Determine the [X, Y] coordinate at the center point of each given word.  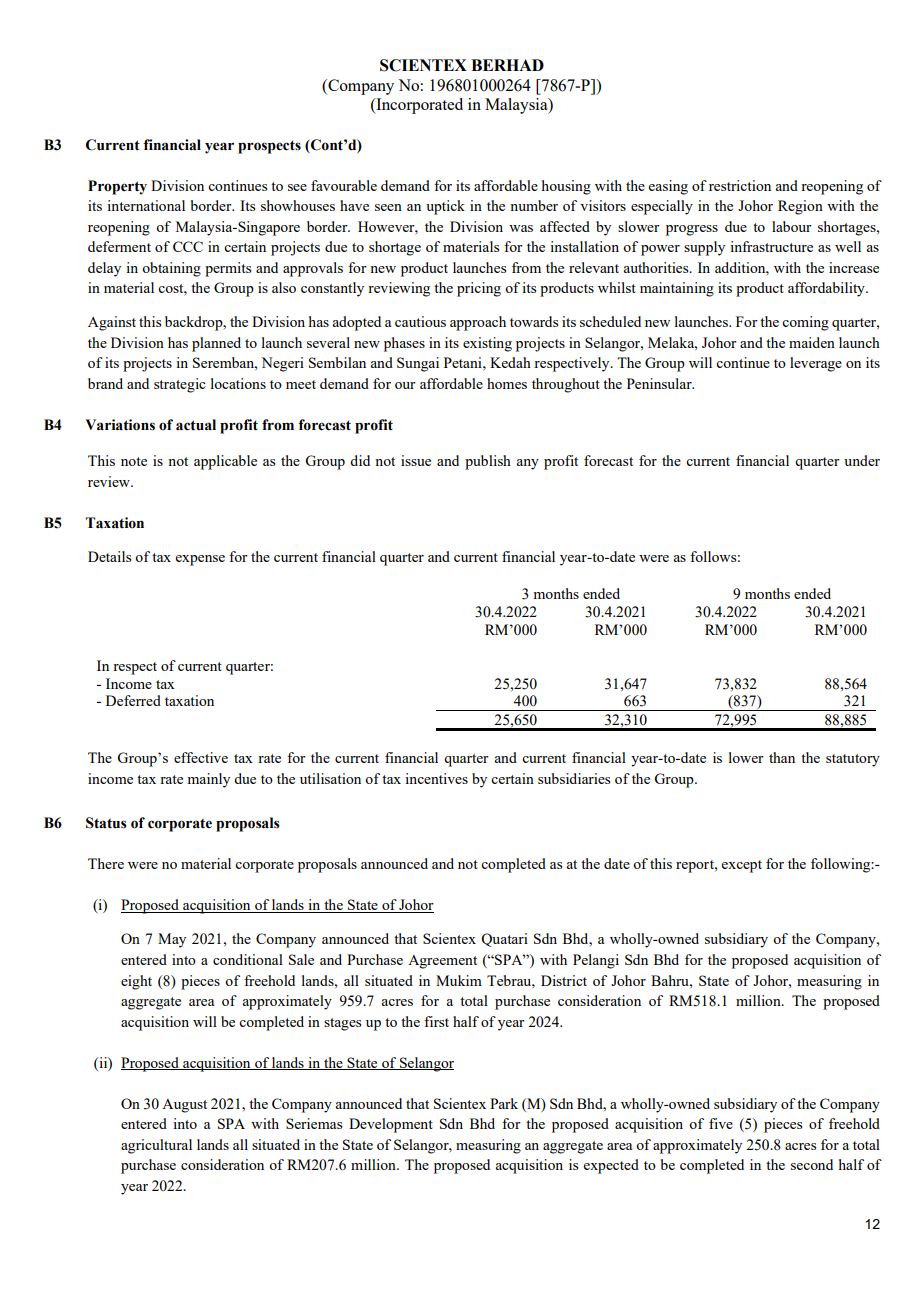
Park [504, 1103]
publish [488, 462]
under [862, 460]
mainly [208, 780]
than [782, 757]
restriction [740, 185]
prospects [269, 147]
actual [196, 425]
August [184, 1106]
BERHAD [507, 65]
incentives [436, 778]
